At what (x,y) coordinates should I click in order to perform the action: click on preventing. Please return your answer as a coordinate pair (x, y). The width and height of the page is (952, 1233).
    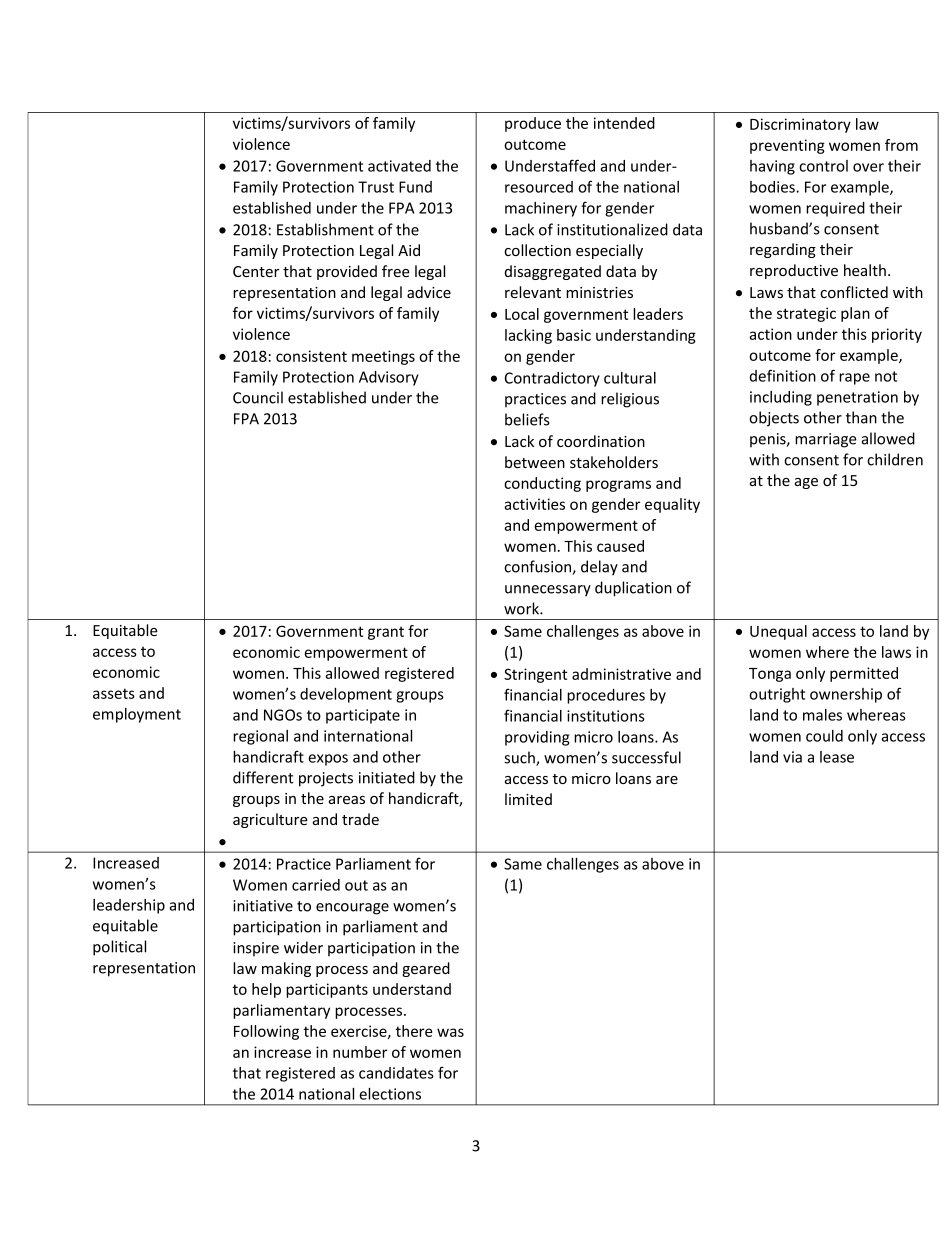
    Looking at the image, I should click on (787, 146).
